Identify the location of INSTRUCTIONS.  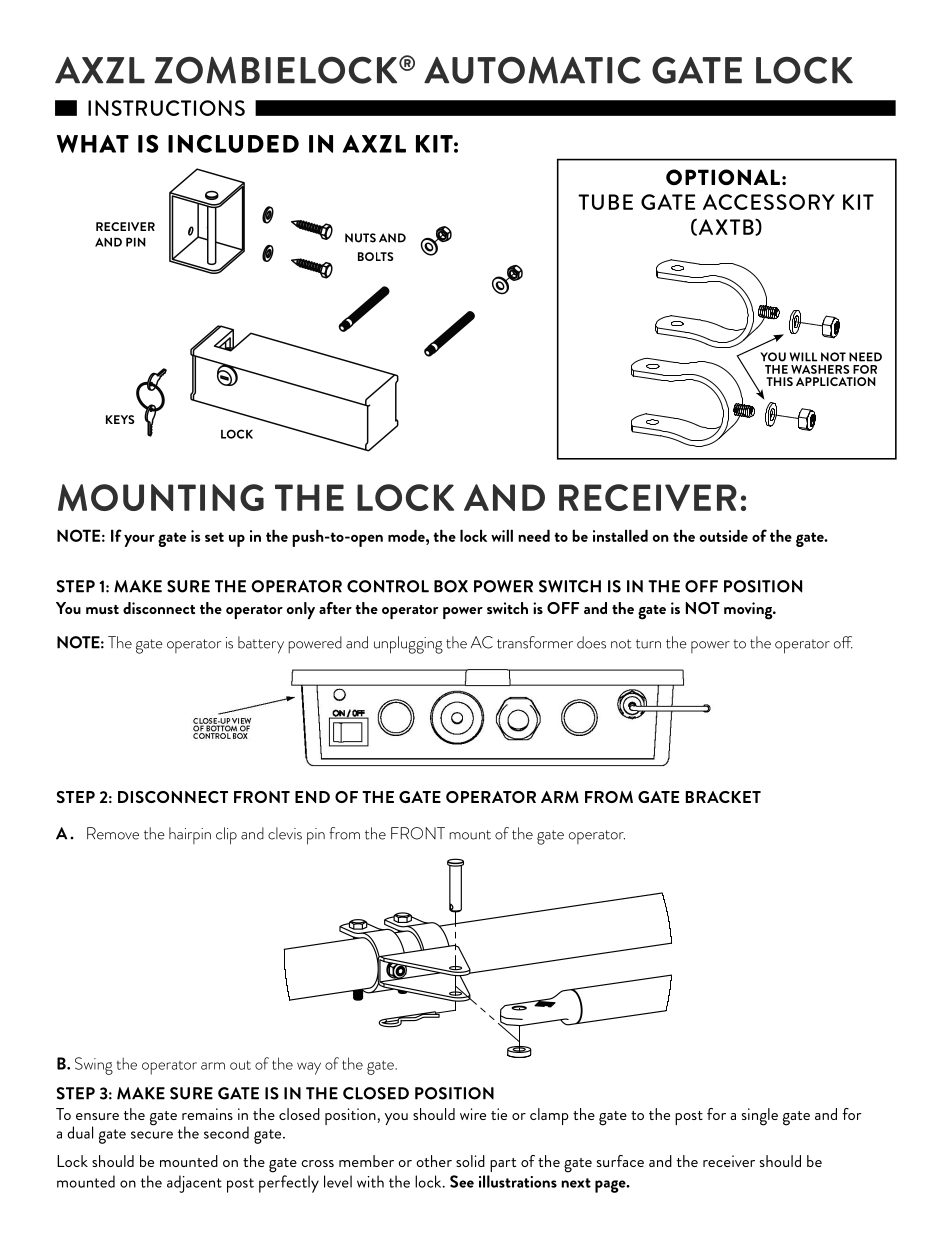
(166, 108).
